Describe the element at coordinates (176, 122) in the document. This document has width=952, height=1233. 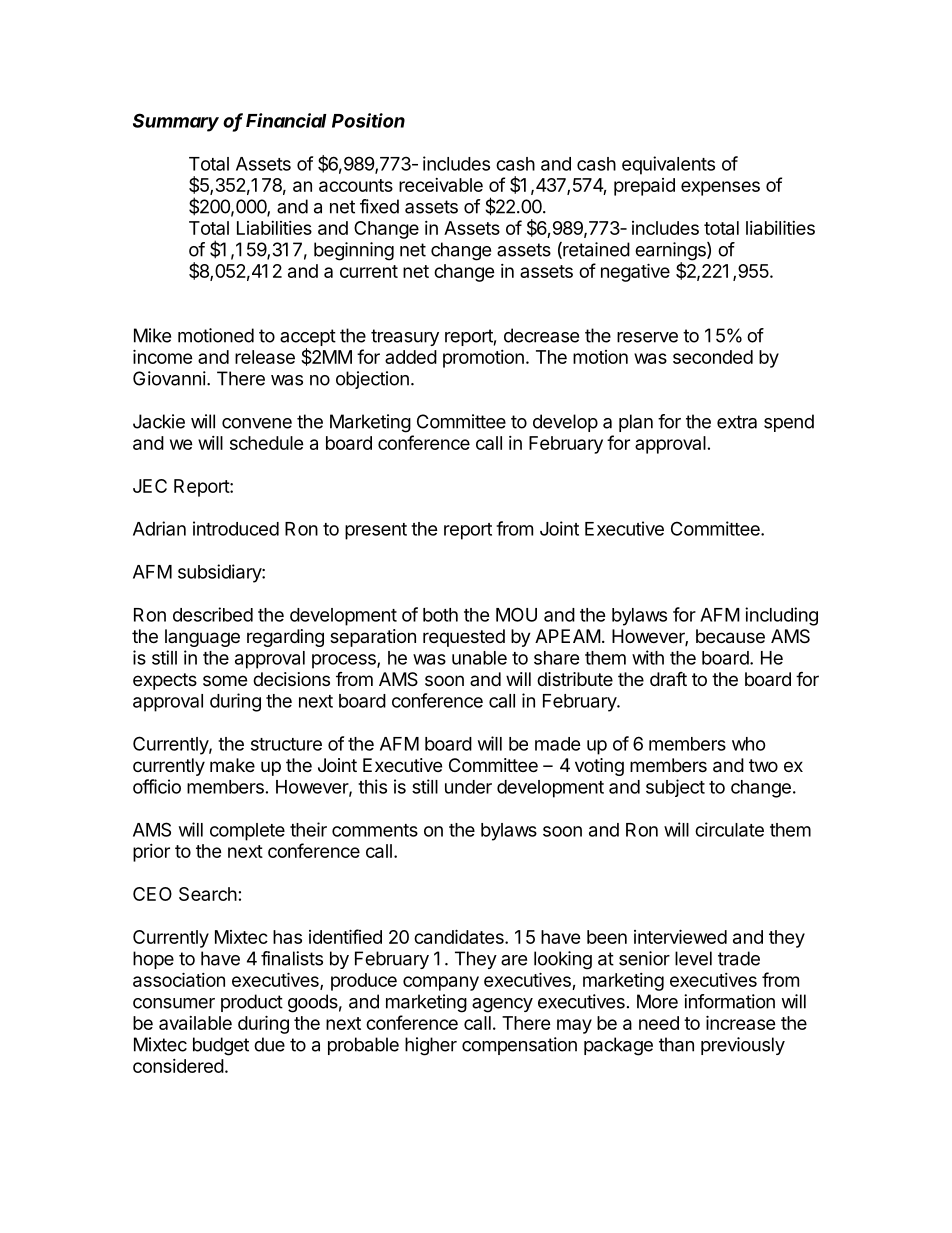
I see `Summary` at that location.
